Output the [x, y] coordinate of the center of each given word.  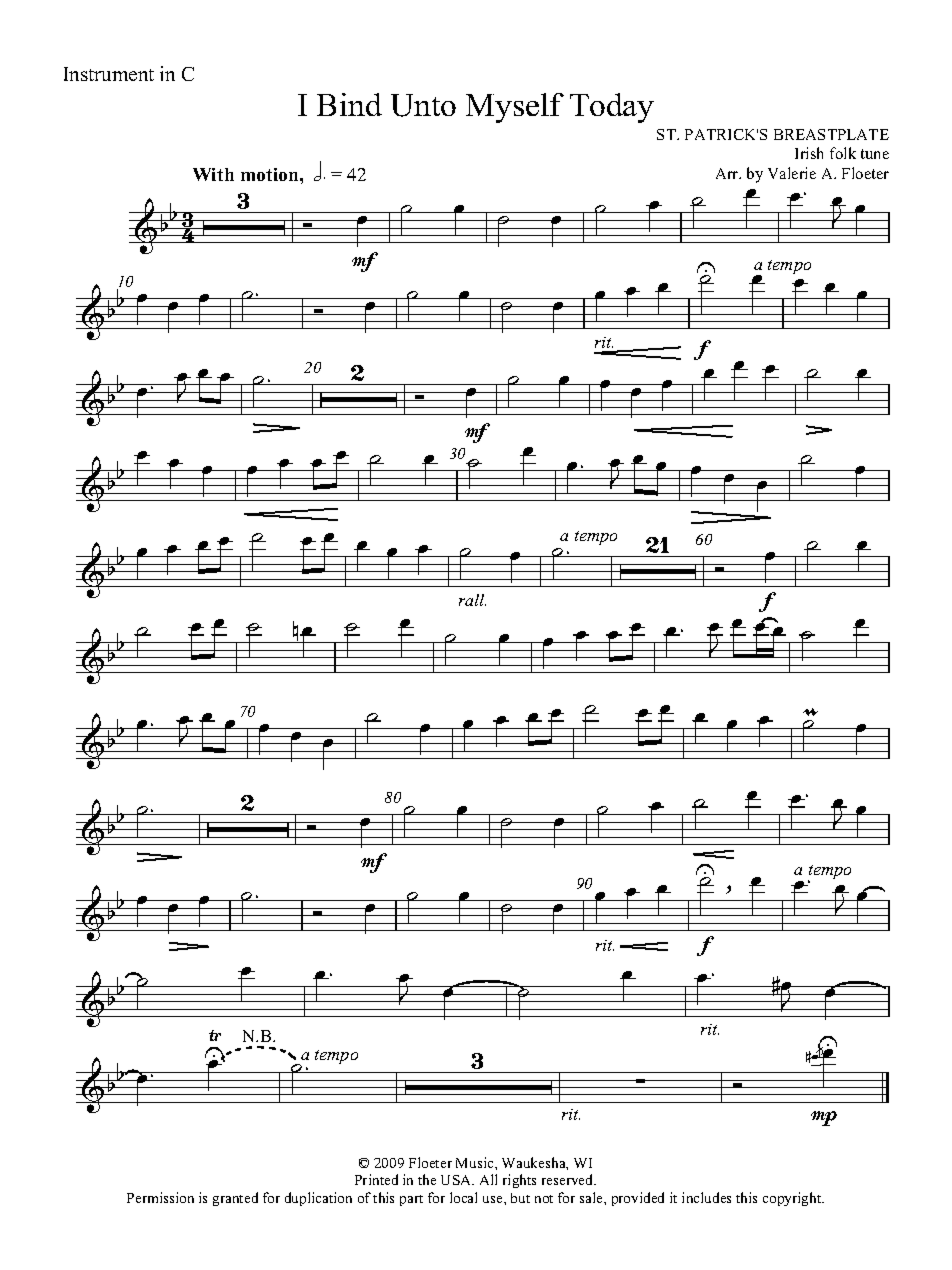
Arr [728, 173]
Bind [349, 104]
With [213, 174]
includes [706, 1197]
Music [476, 1162]
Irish [809, 153]
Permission [160, 1197]
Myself [515, 108]
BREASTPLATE [831, 134]
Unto [423, 105]
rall [472, 600]
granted [235, 1199]
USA [457, 1180]
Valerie [792, 173]
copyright [793, 1199]
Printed [376, 1179]
